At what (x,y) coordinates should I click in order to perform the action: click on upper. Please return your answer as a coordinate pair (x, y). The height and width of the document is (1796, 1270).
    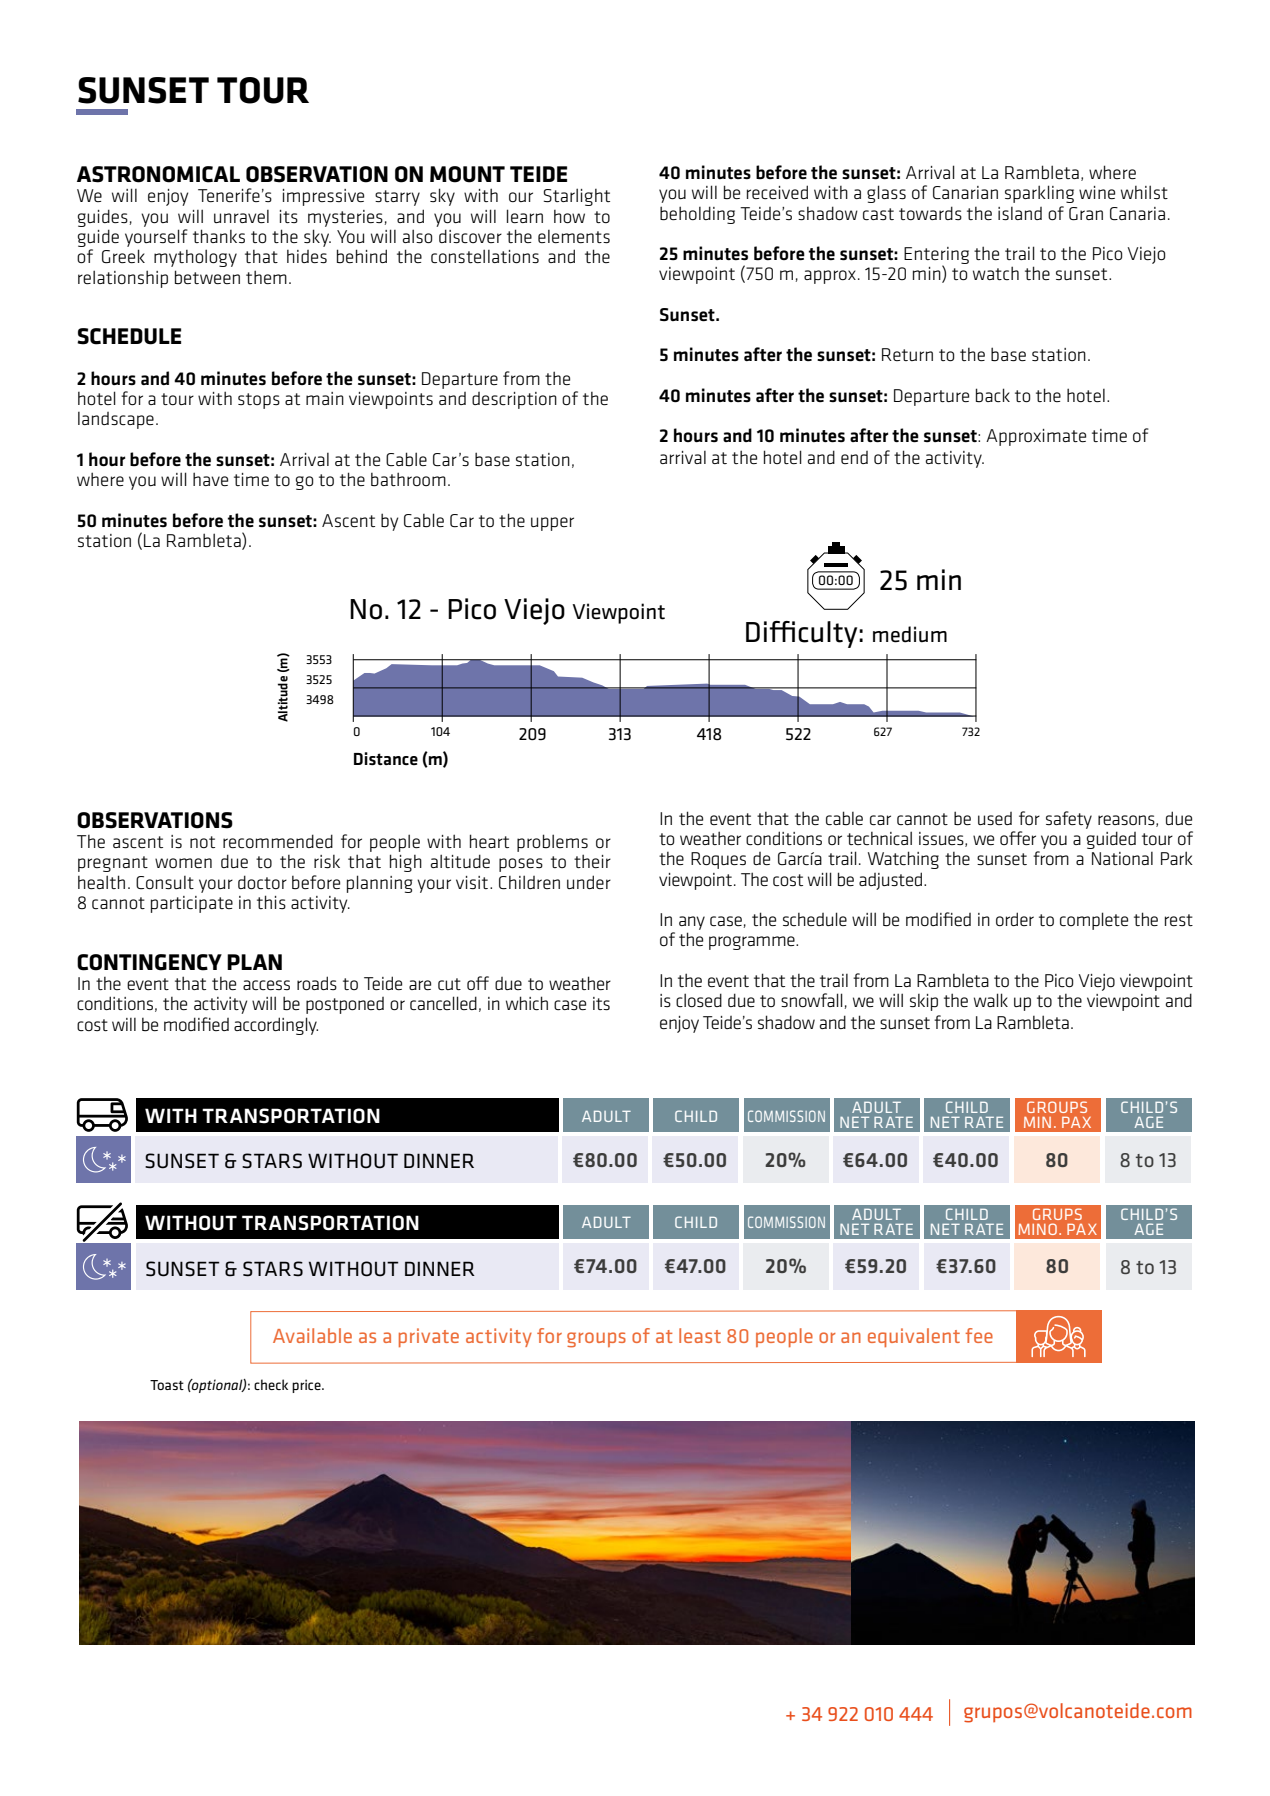
    Looking at the image, I should click on (552, 524).
